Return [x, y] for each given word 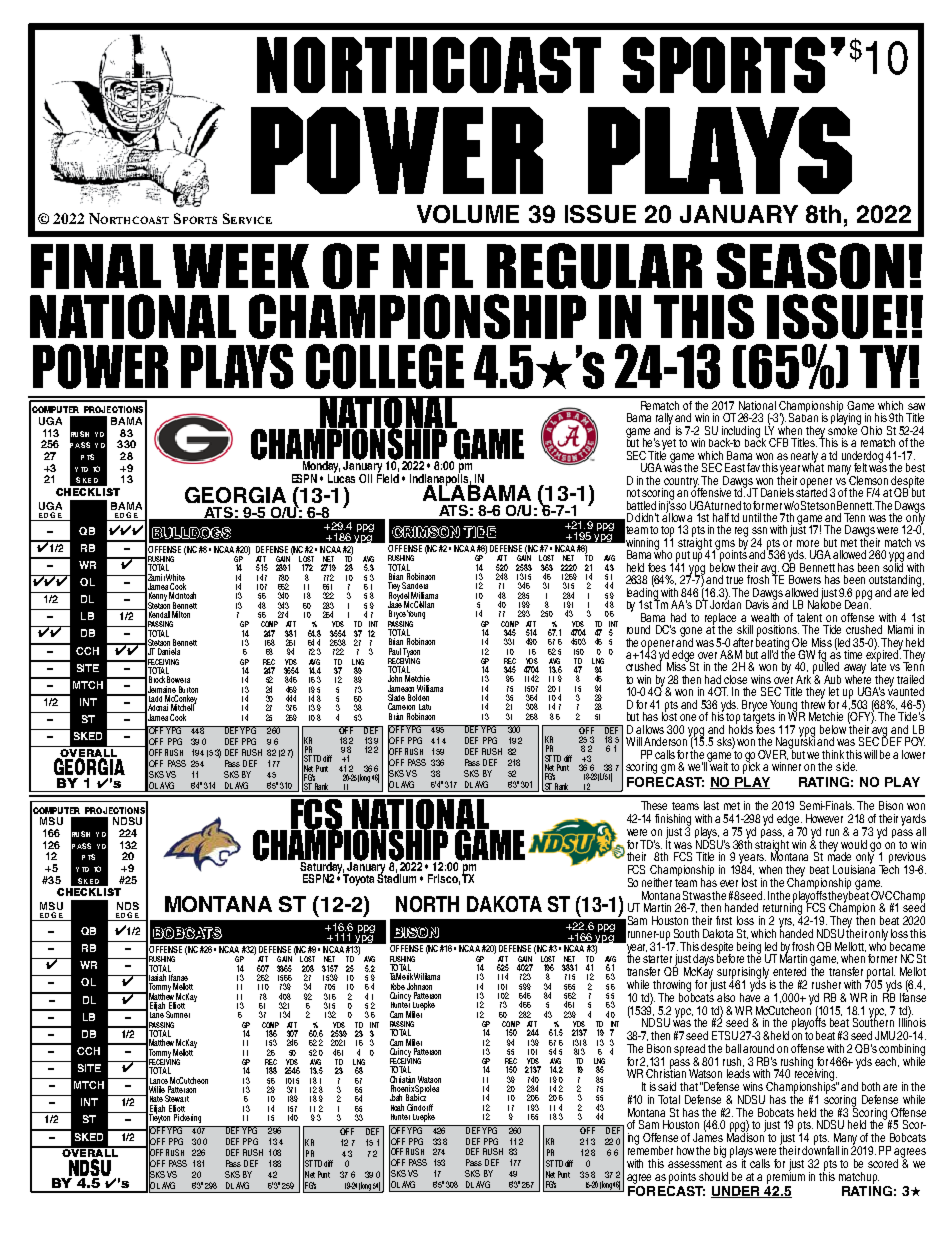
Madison [746, 1136]
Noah [397, 1107]
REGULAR [594, 266]
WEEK [241, 266]
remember [650, 1149]
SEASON [810, 266]
